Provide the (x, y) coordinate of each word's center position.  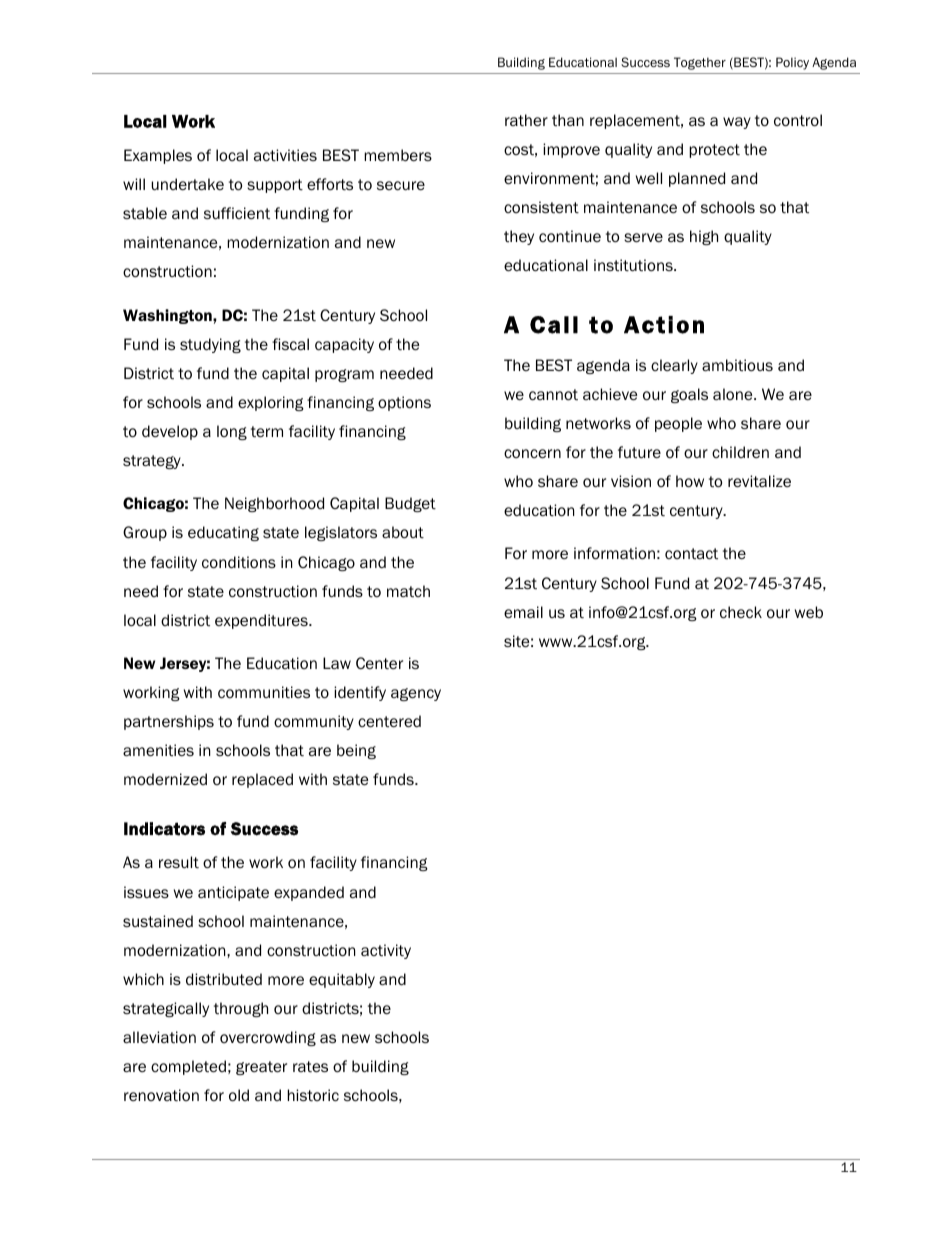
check (741, 612)
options (404, 403)
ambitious (737, 365)
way (737, 123)
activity (386, 951)
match (408, 591)
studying (210, 345)
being (356, 751)
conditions (239, 562)
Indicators (164, 829)
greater (261, 1068)
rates (310, 1067)
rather (526, 120)
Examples (158, 156)
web (809, 612)
